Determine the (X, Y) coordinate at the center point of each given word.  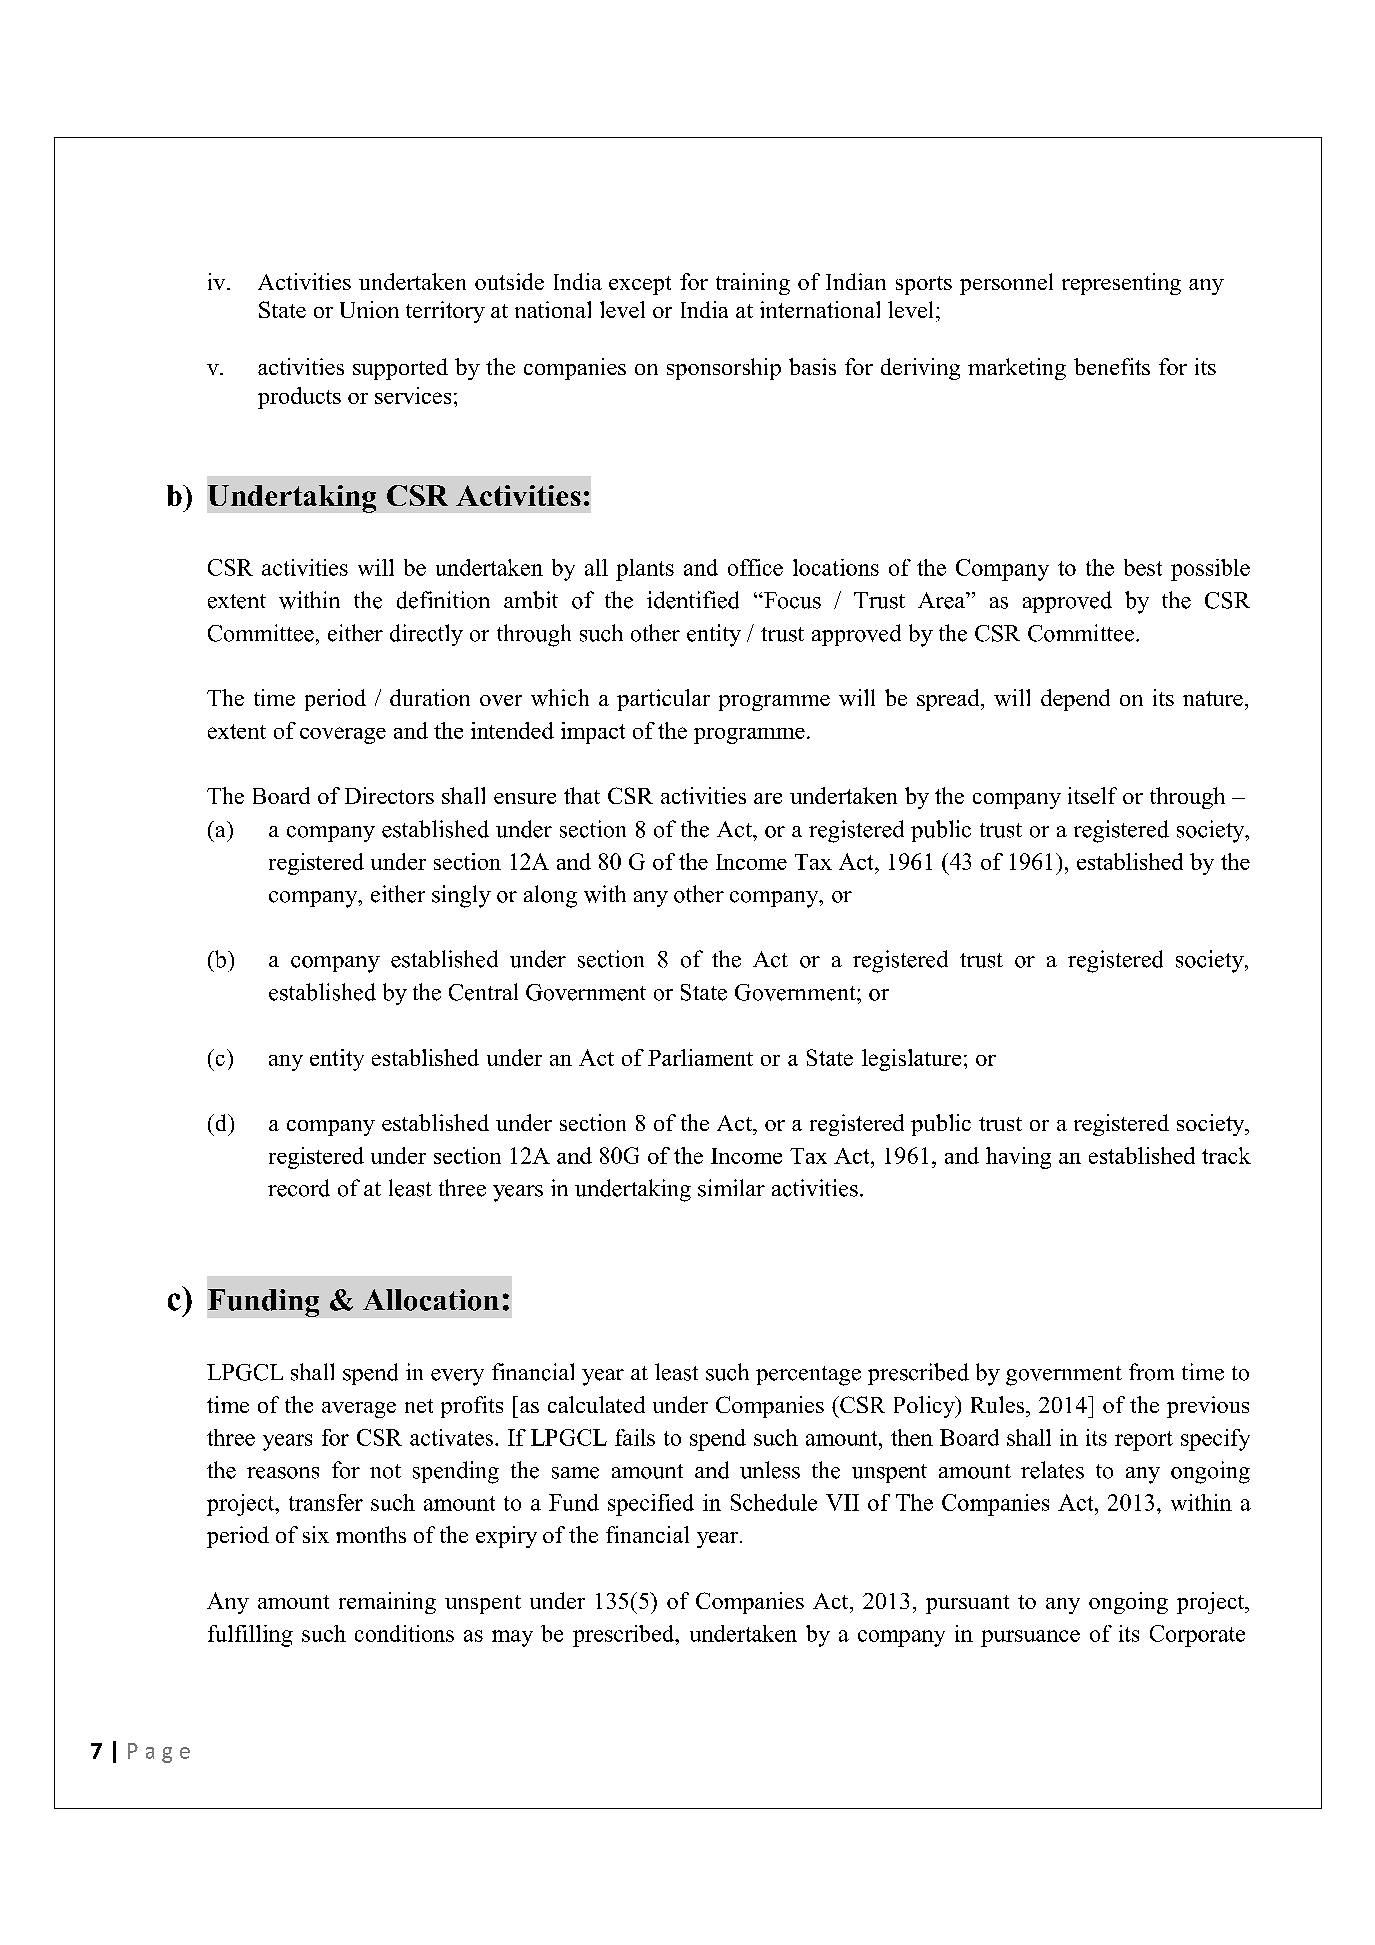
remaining (387, 1603)
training (753, 284)
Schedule (774, 1502)
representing (1121, 284)
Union (369, 309)
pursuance (1030, 1638)
